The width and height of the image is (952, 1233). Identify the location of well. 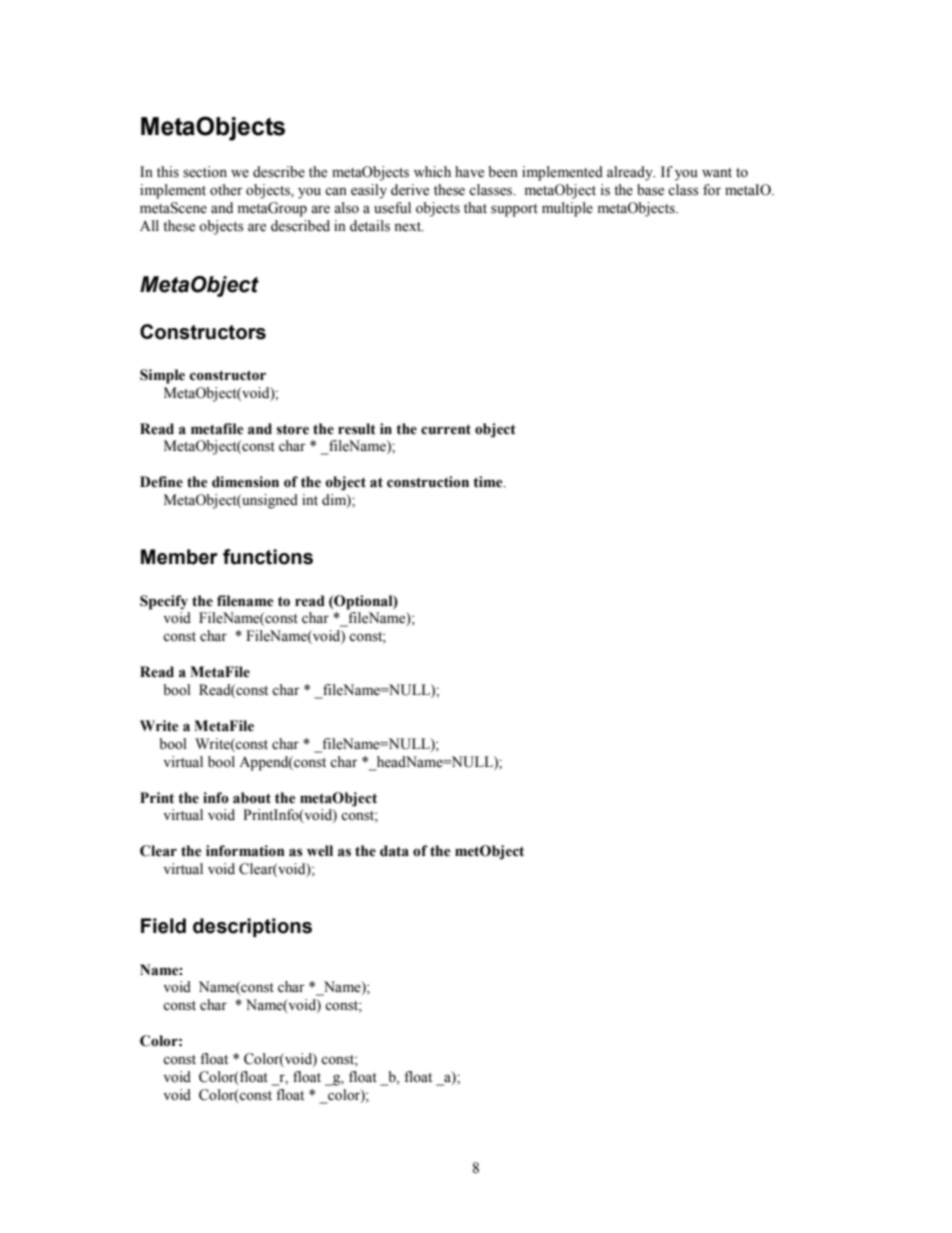
(320, 851).
